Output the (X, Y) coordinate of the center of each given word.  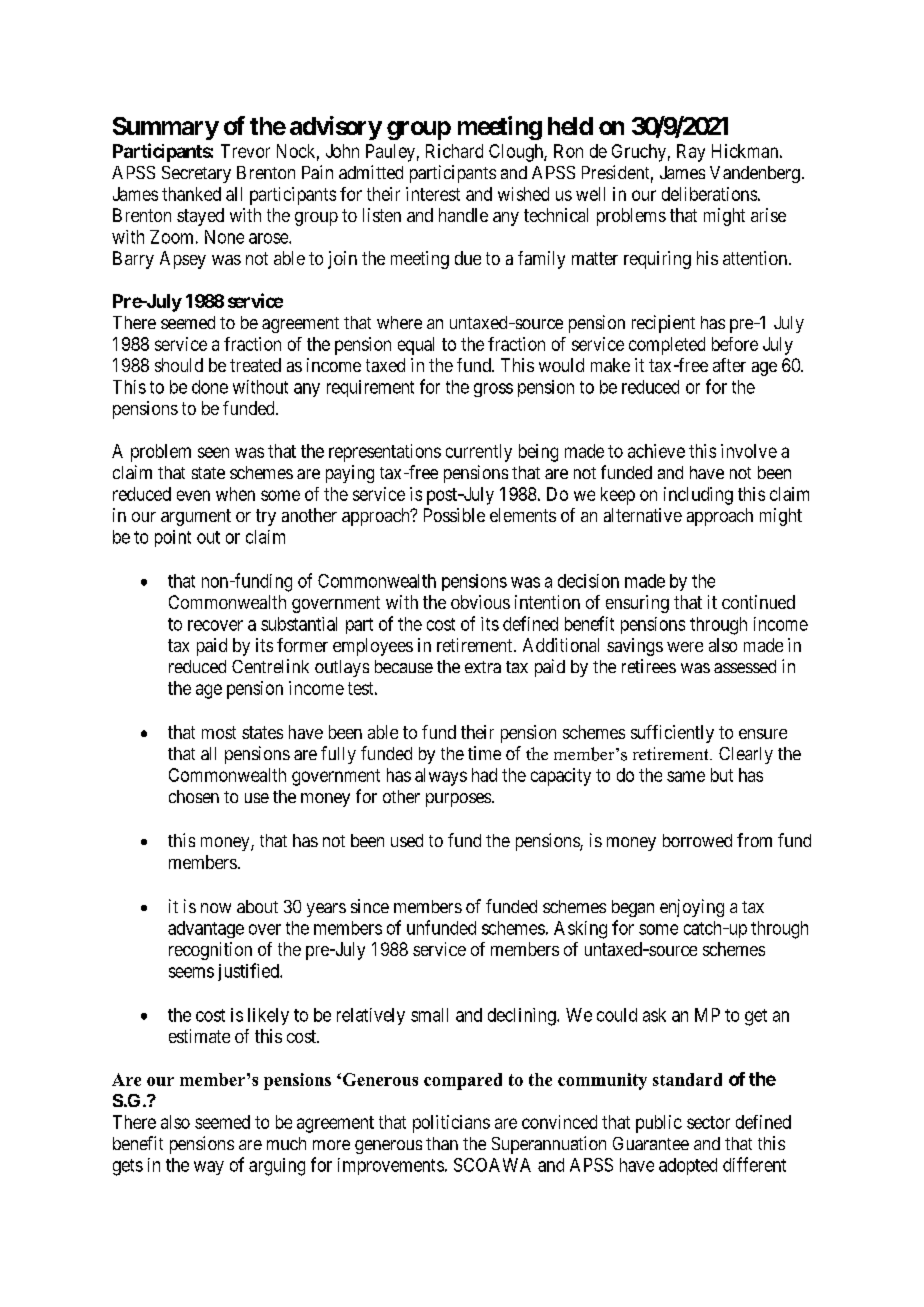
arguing (277, 1167)
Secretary (196, 174)
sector (708, 1122)
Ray (691, 153)
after (729, 365)
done (210, 387)
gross (493, 390)
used (407, 840)
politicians (451, 1124)
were (685, 647)
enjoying (692, 908)
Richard (454, 151)
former (302, 645)
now (216, 908)
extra (483, 667)
